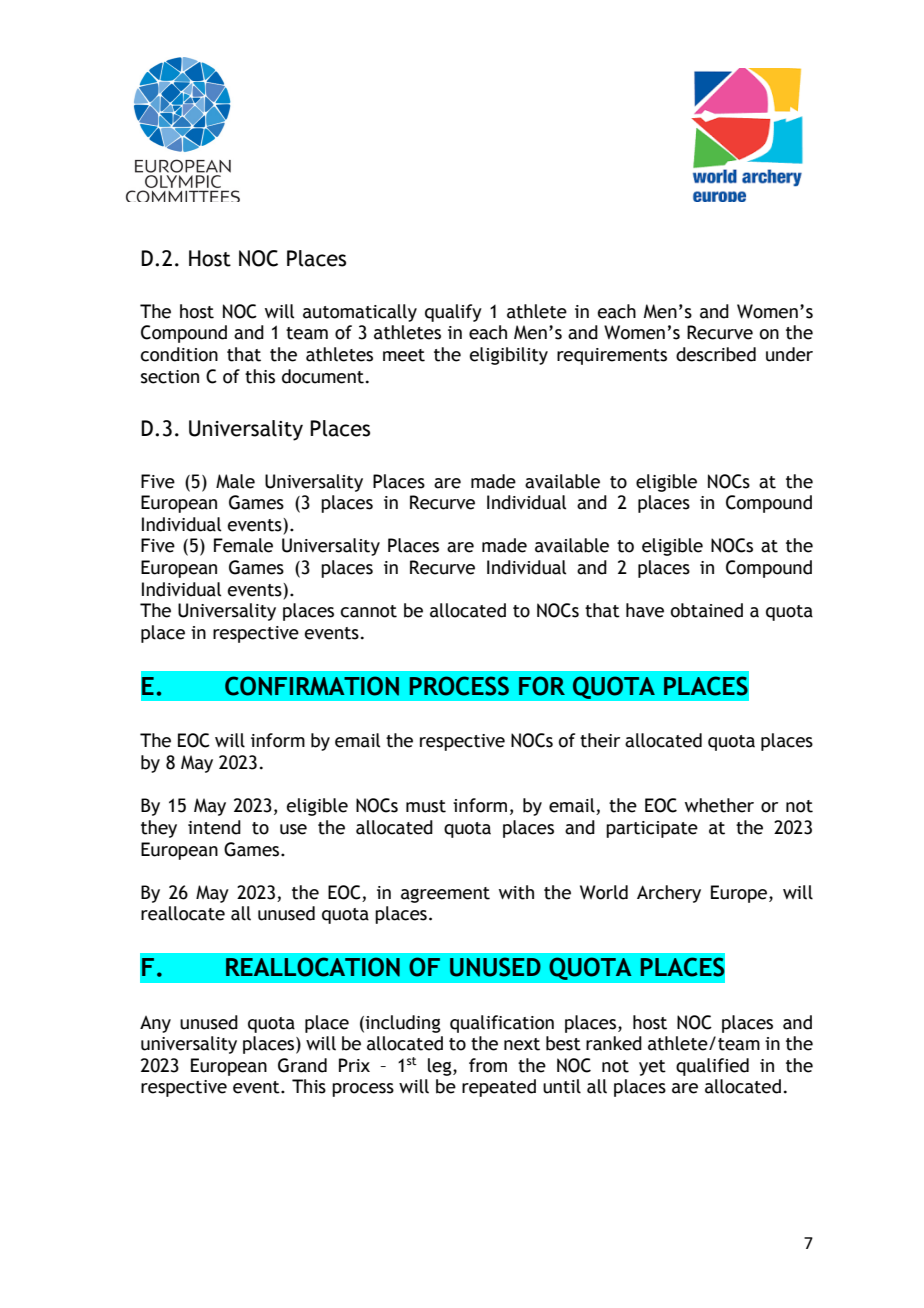 The width and height of the page is (924, 1308). What do you see at coordinates (183, 913) in the page?
I see `reallocate` at bounding box center [183, 913].
